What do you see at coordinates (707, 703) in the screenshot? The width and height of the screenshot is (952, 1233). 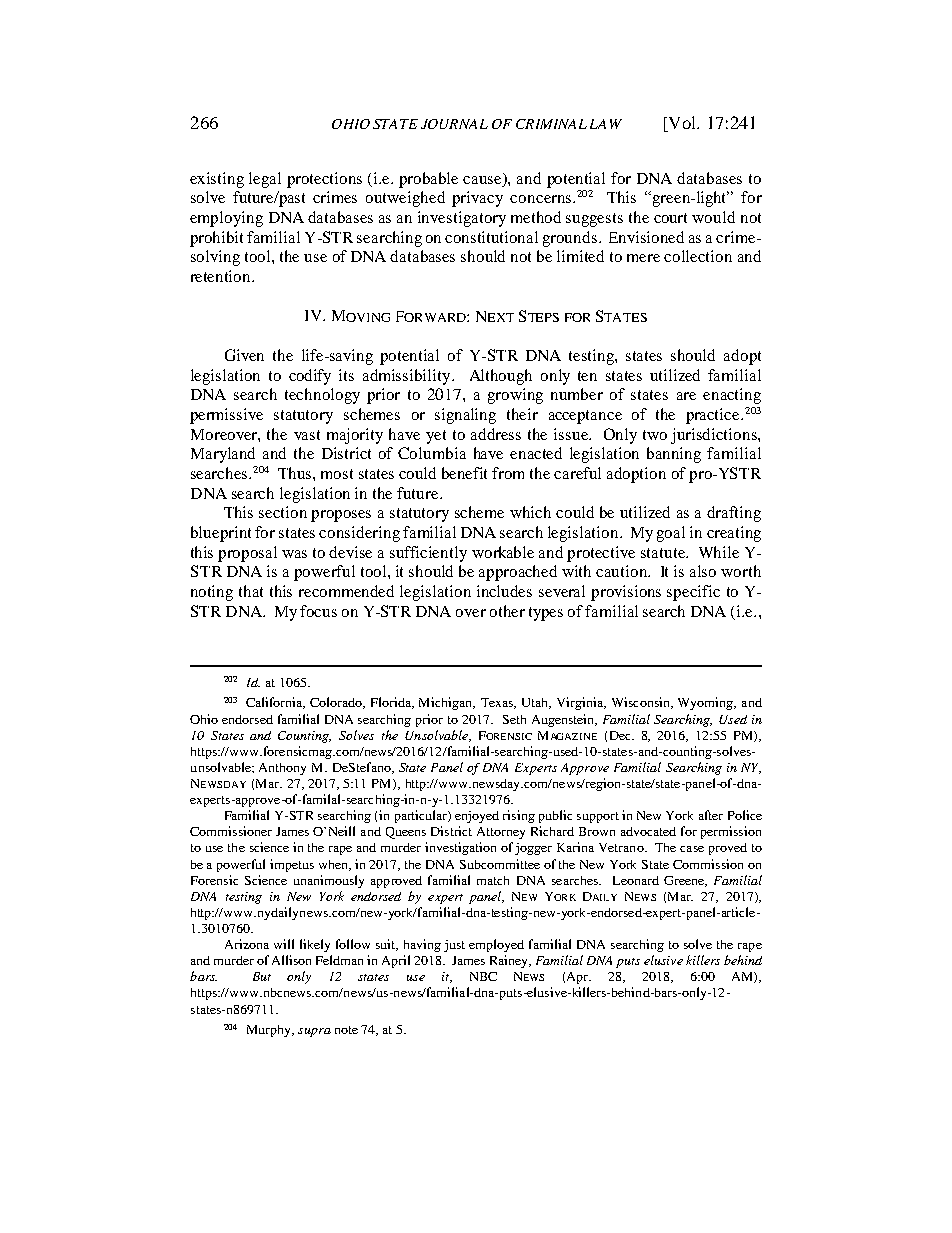 I see `Wyoming` at bounding box center [707, 703].
